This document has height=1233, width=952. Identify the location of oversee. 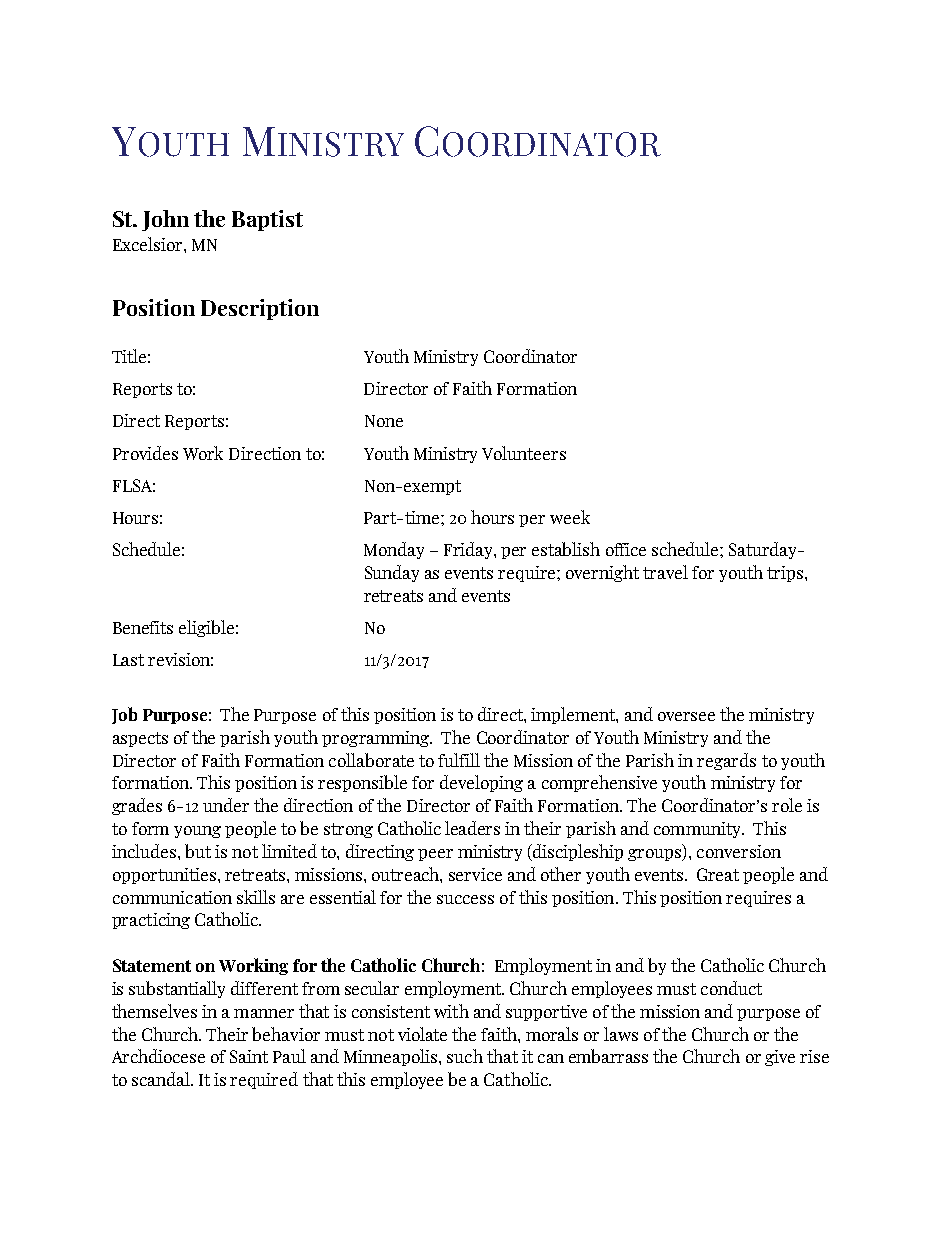
(686, 716).
